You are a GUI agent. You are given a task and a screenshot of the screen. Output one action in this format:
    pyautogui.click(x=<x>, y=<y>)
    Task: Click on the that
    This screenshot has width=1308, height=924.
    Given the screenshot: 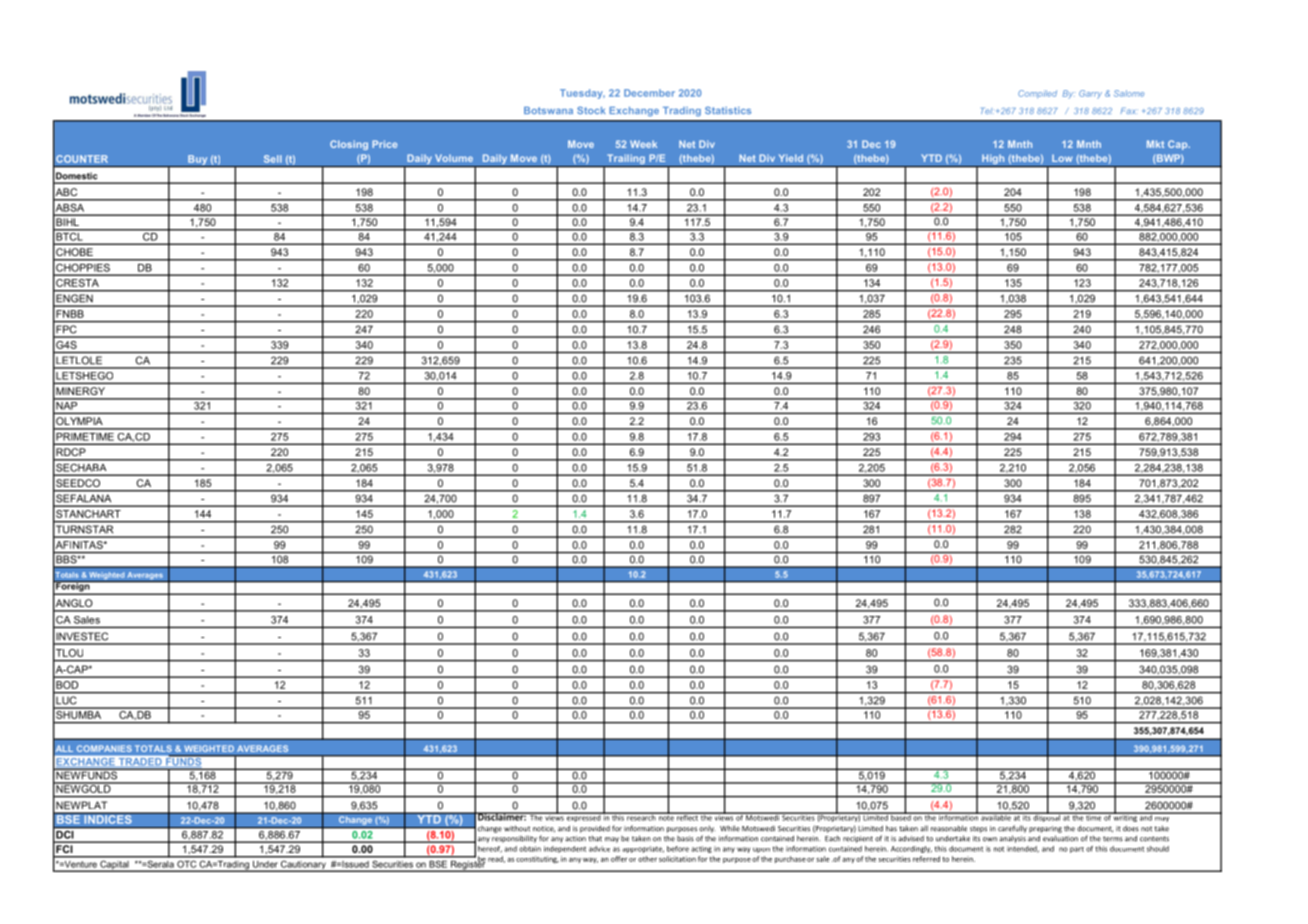 What is the action you would take?
    pyautogui.click(x=595, y=838)
